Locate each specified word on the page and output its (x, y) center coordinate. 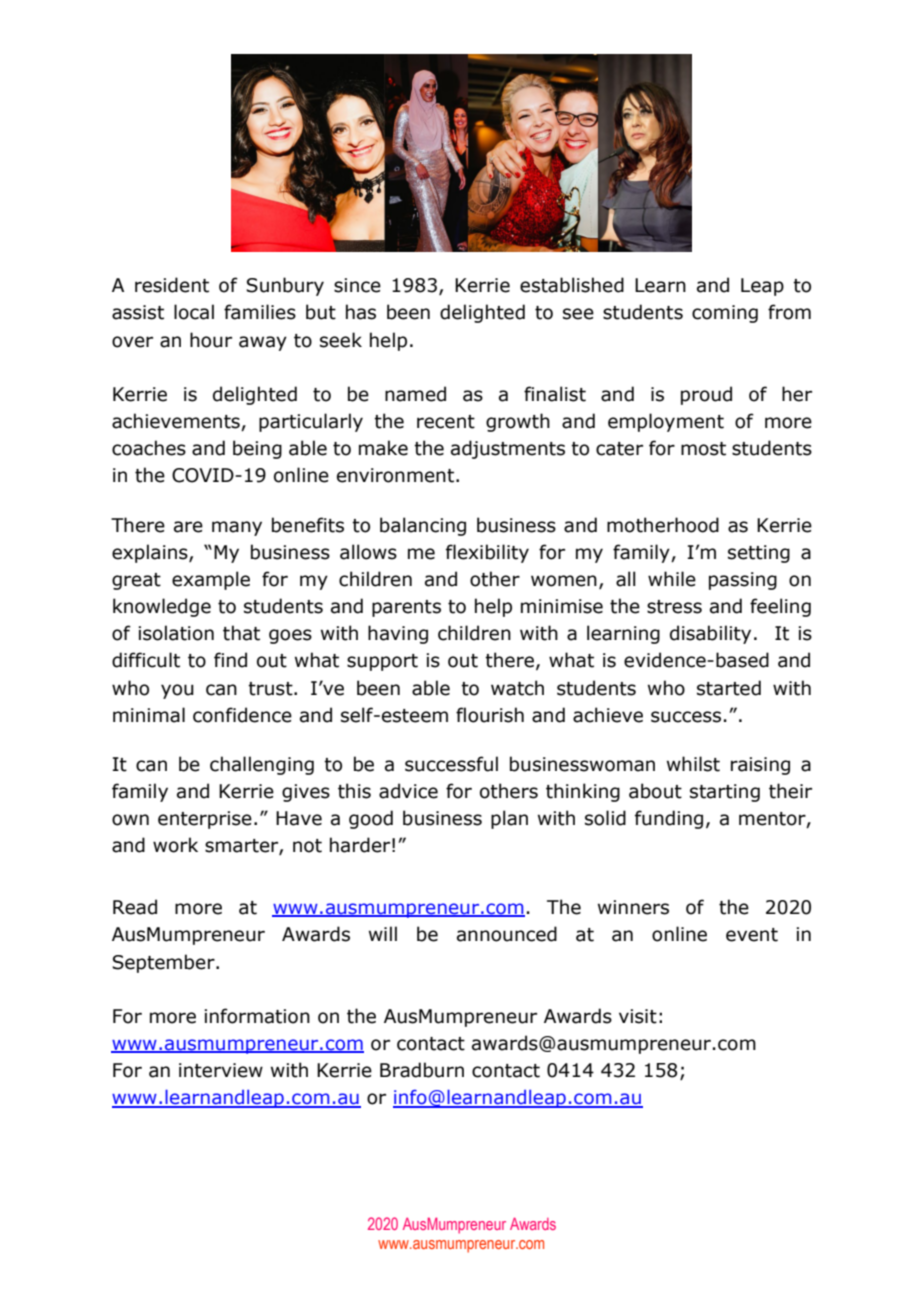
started (729, 688)
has (361, 312)
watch (517, 688)
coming (725, 314)
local (194, 312)
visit (638, 1016)
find (230, 660)
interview (221, 1070)
